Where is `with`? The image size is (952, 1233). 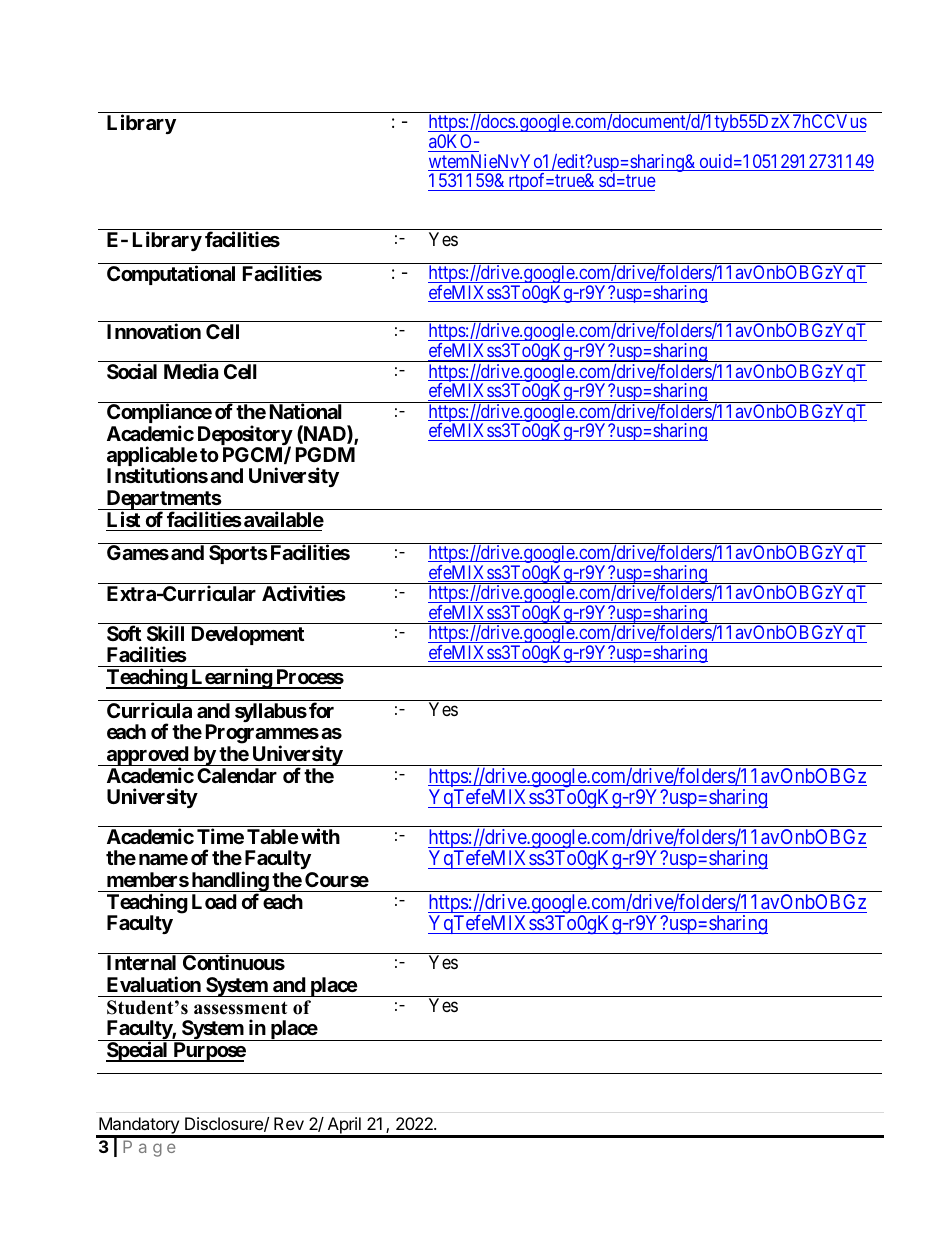 with is located at coordinates (320, 836).
